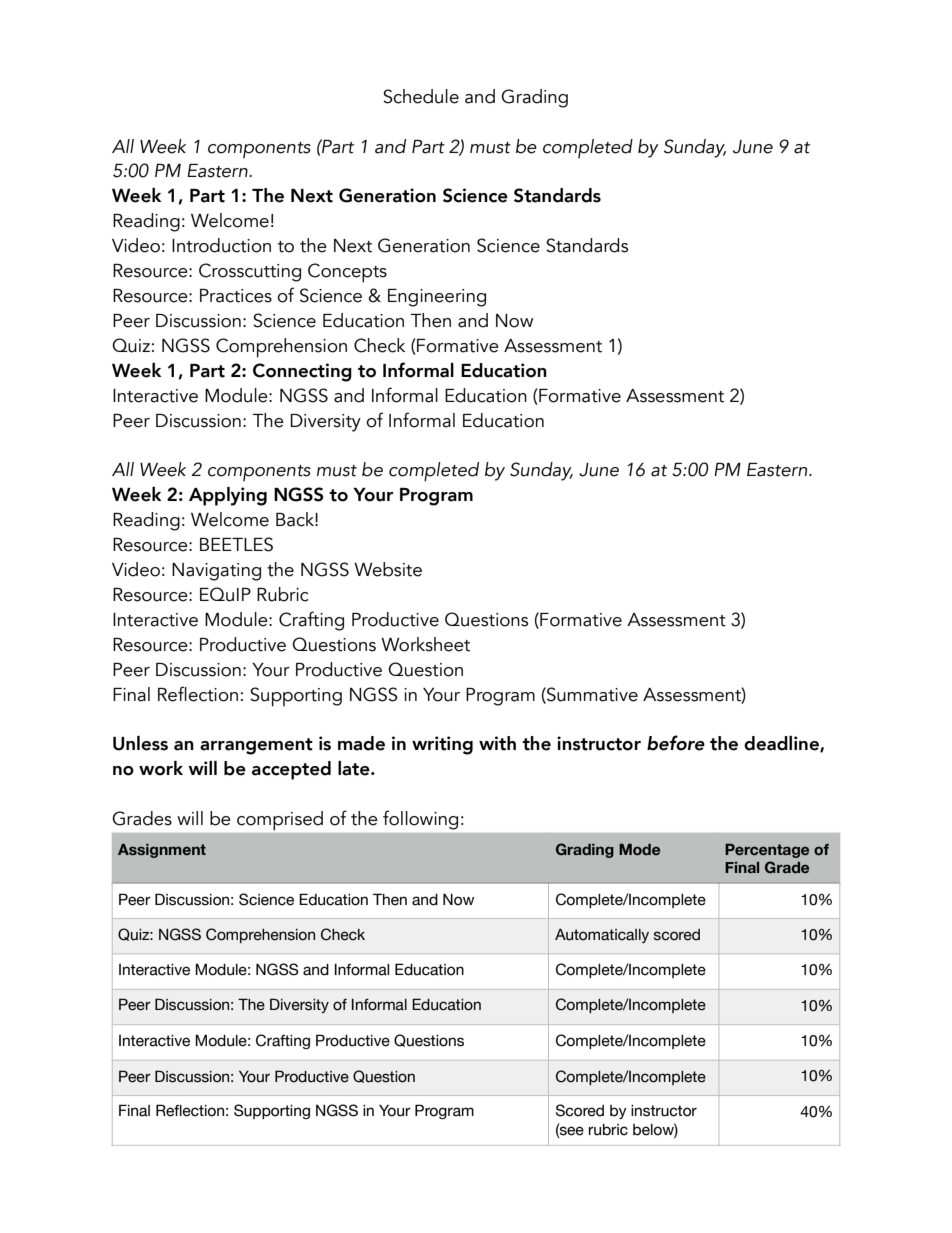 This screenshot has height=1233, width=952. I want to click on Introduction, so click(221, 245).
